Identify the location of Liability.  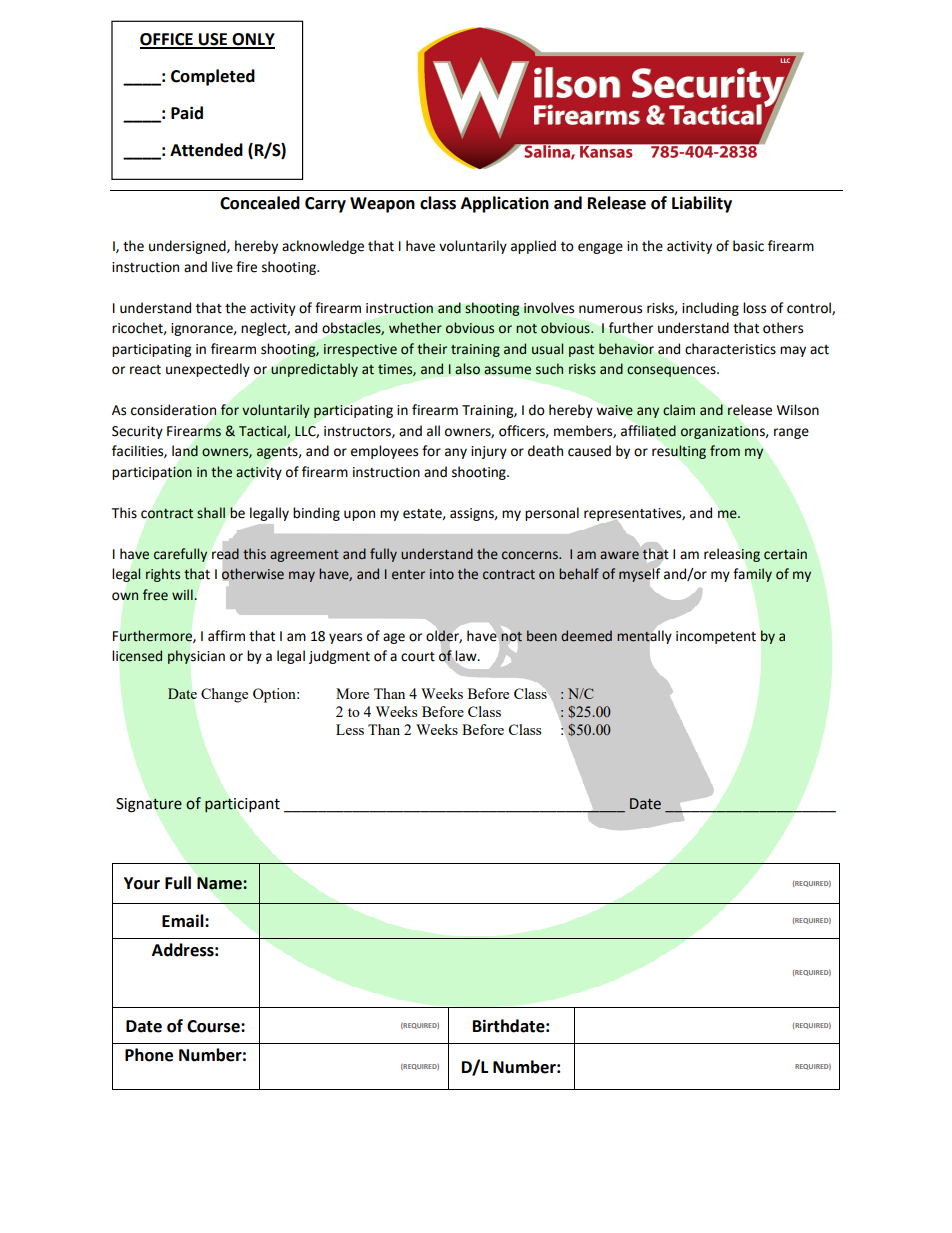
(702, 204).
